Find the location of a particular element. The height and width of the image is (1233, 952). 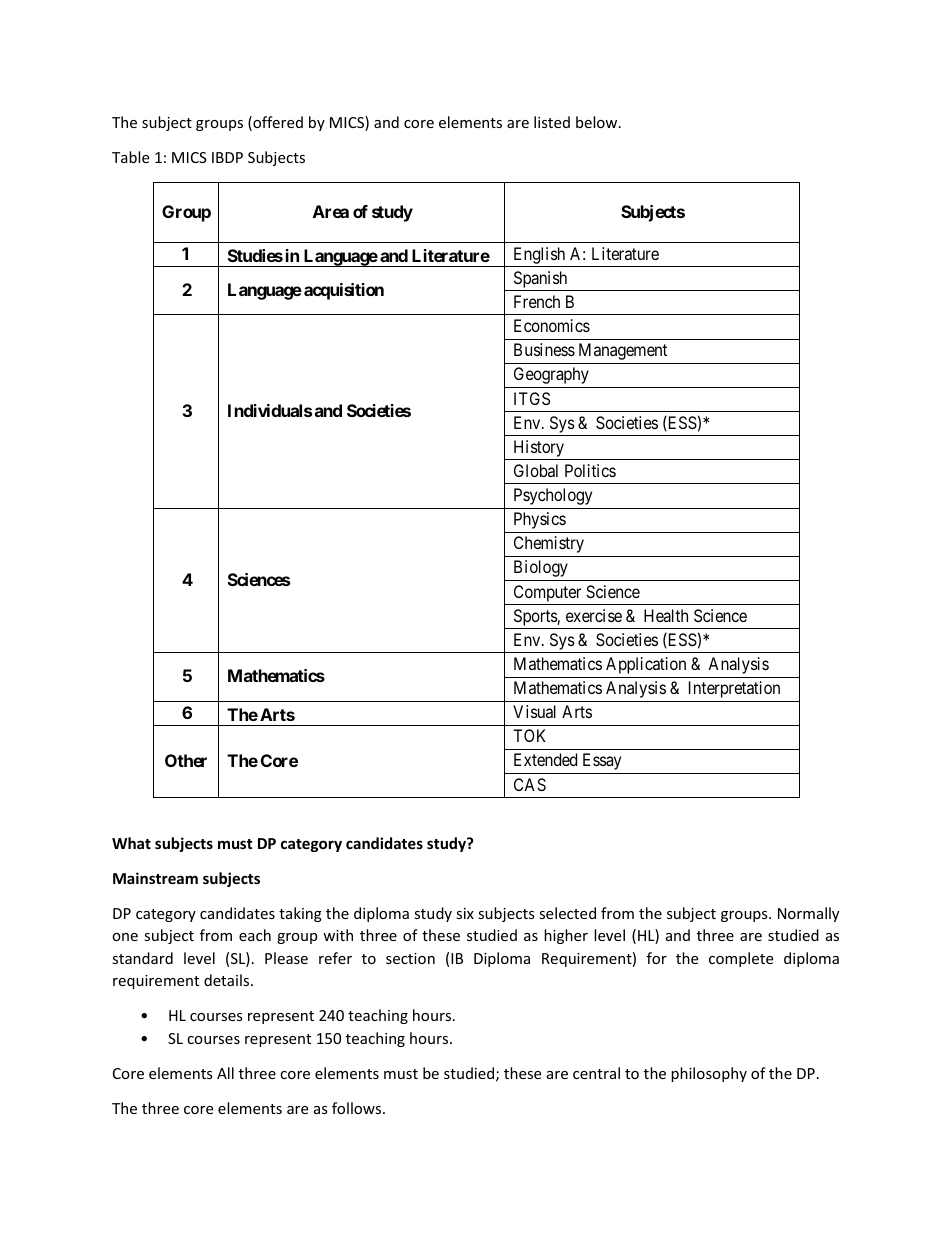

follows is located at coordinates (358, 1108).
